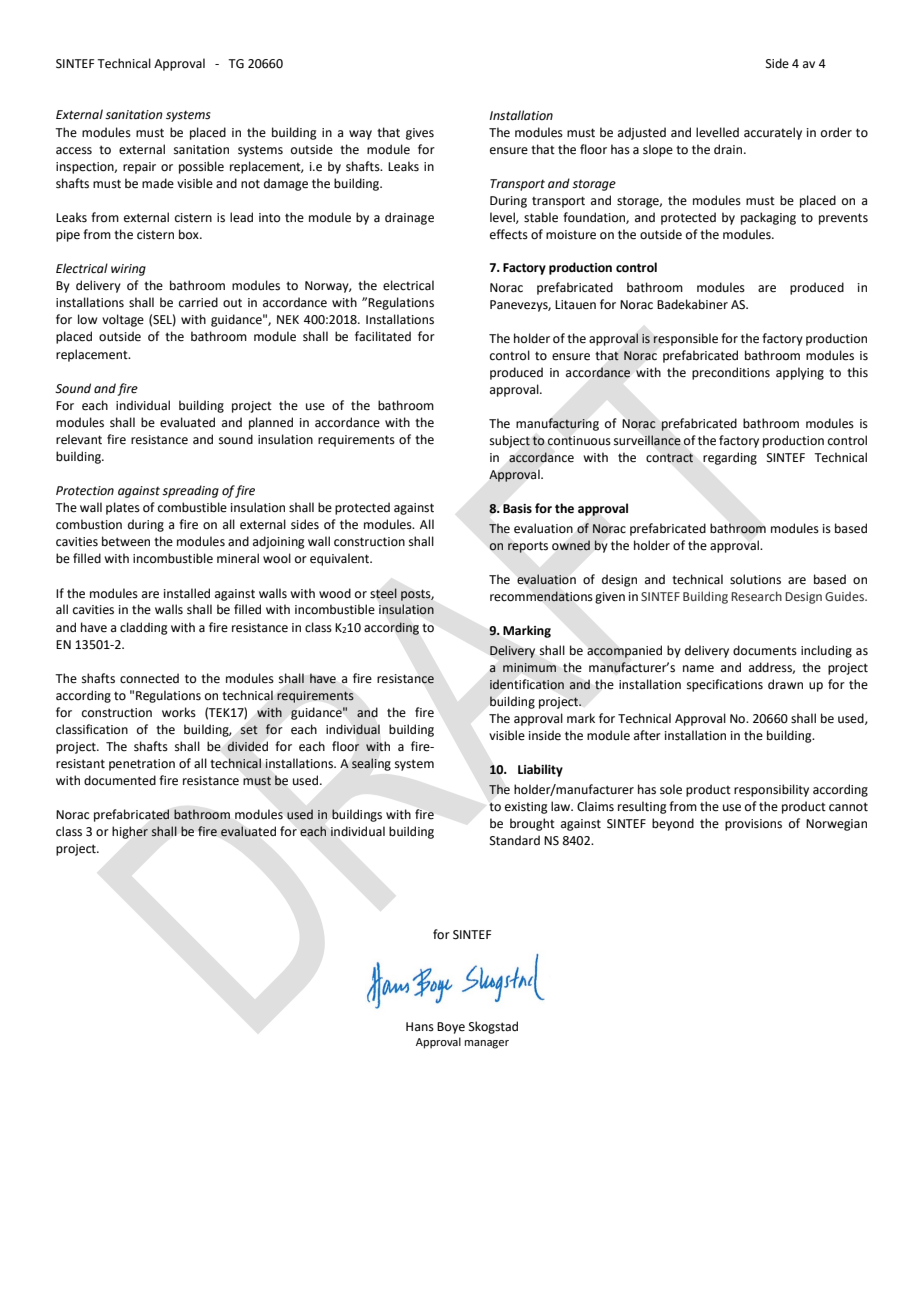  What do you see at coordinates (420, 134) in the document?
I see `gives` at bounding box center [420, 134].
